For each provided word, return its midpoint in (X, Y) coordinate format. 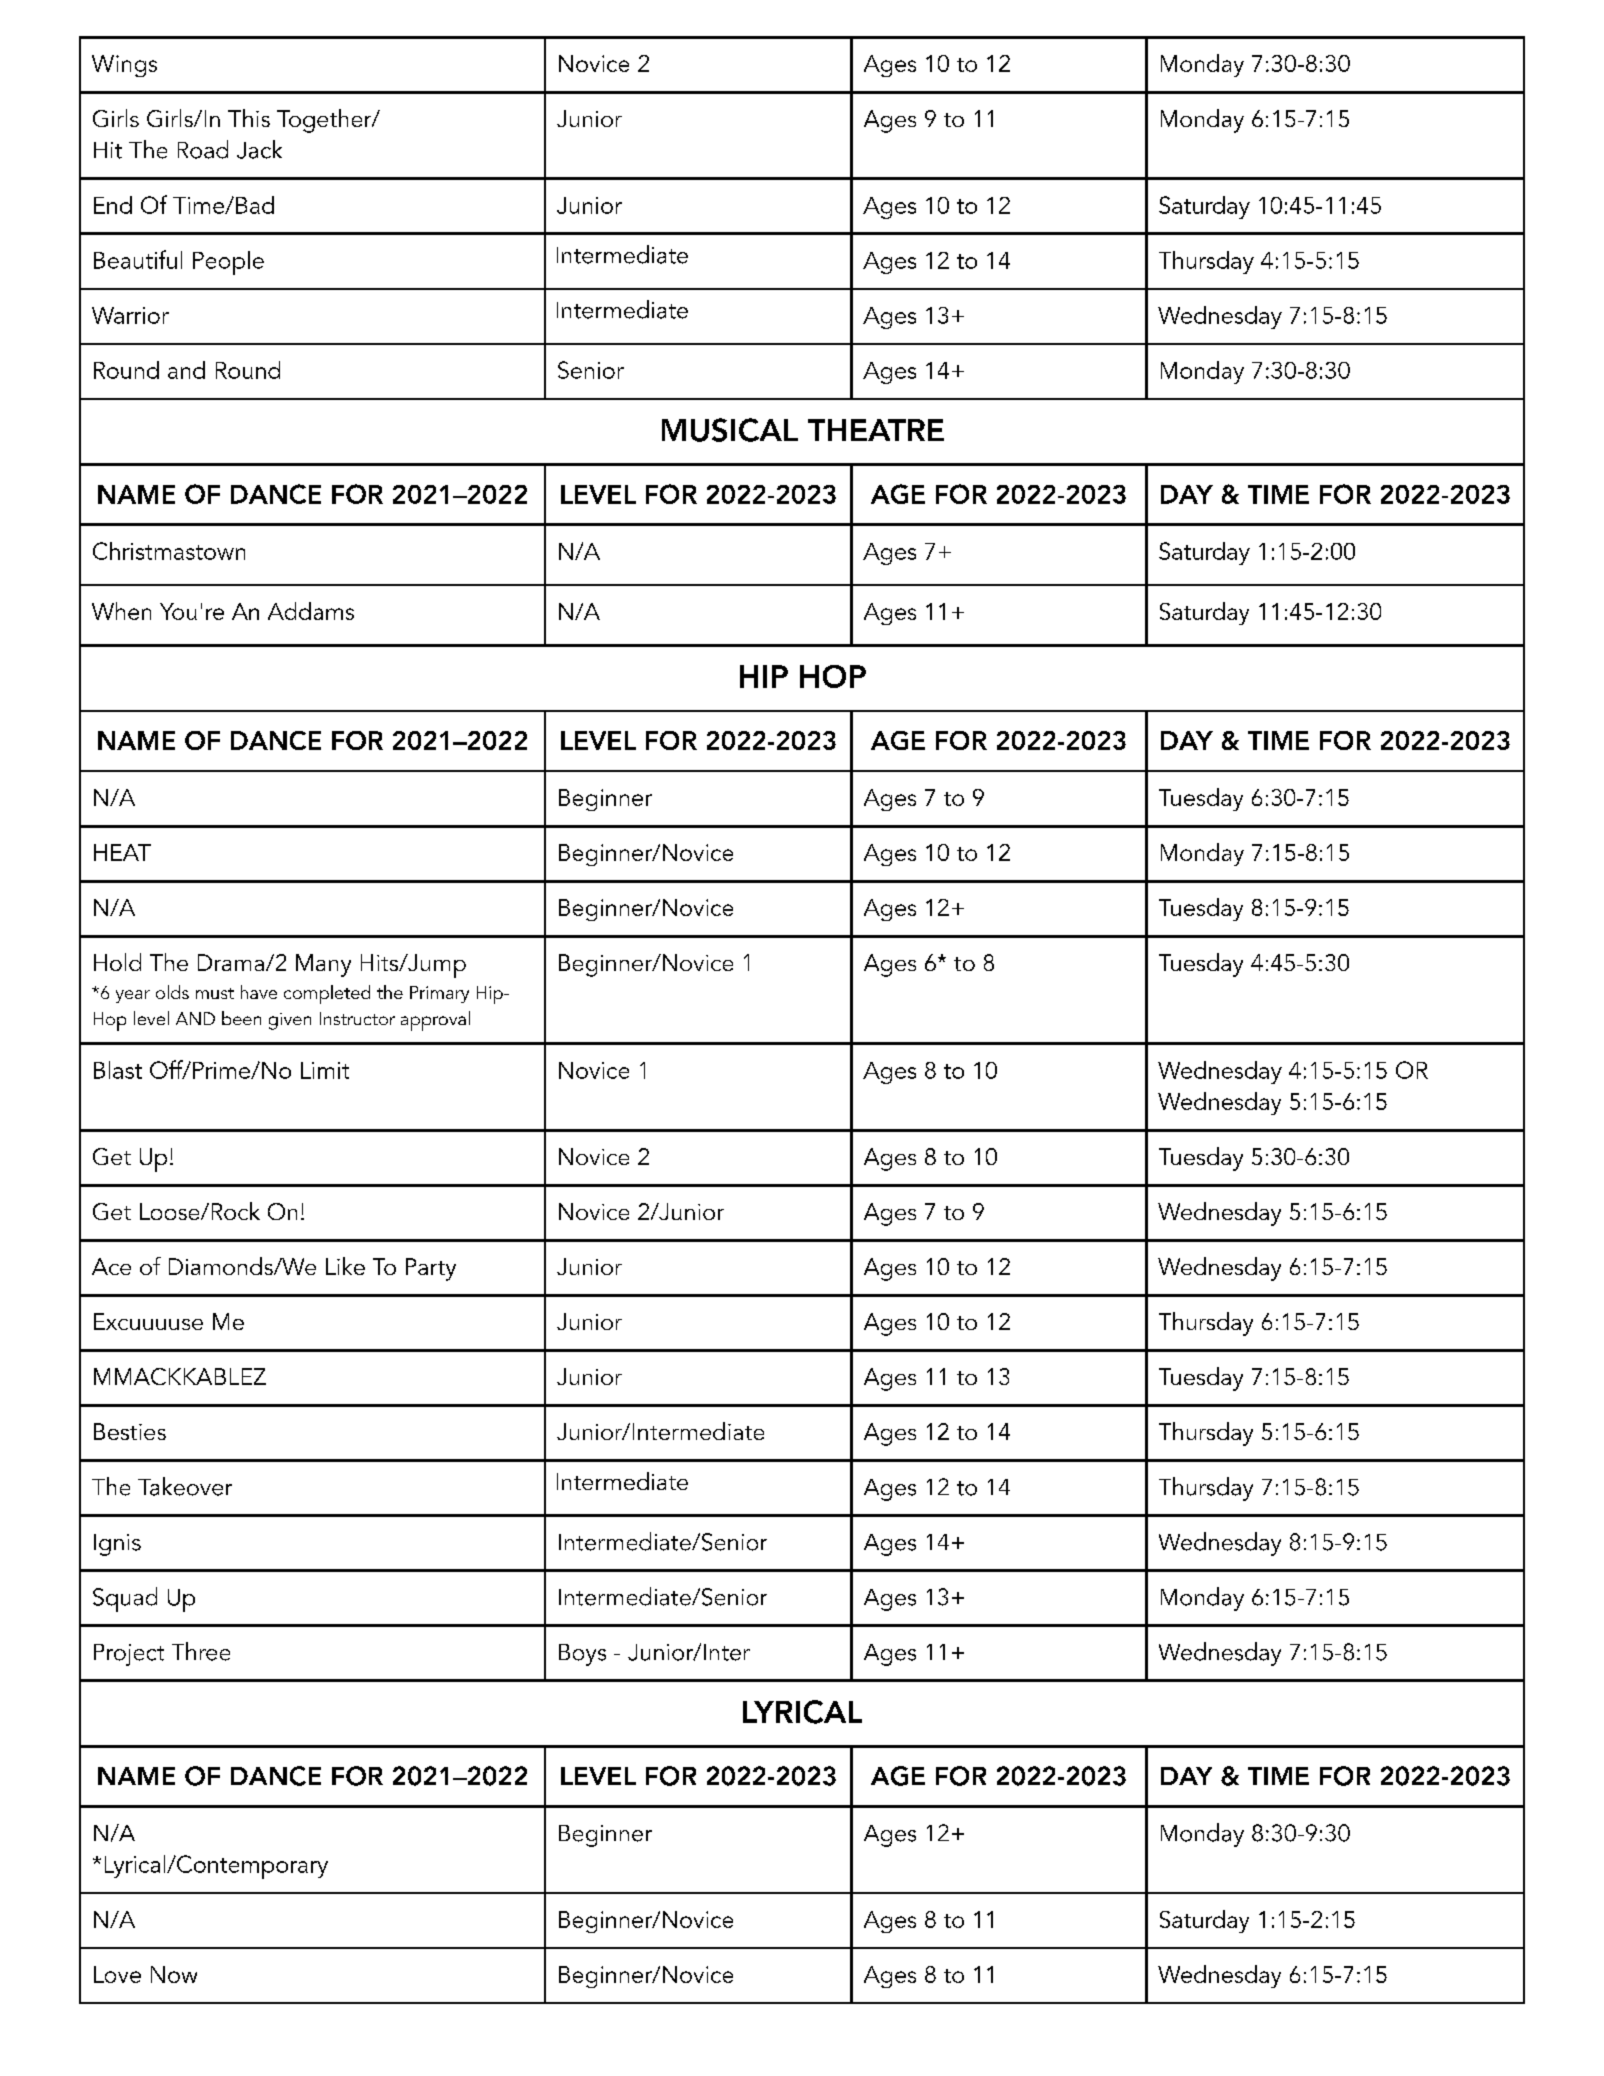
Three (201, 1651)
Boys (582, 1655)
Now (174, 1974)
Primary (439, 994)
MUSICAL (730, 430)
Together (325, 121)
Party (431, 1269)
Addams (311, 611)
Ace (111, 1266)
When (121, 611)
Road (203, 149)
